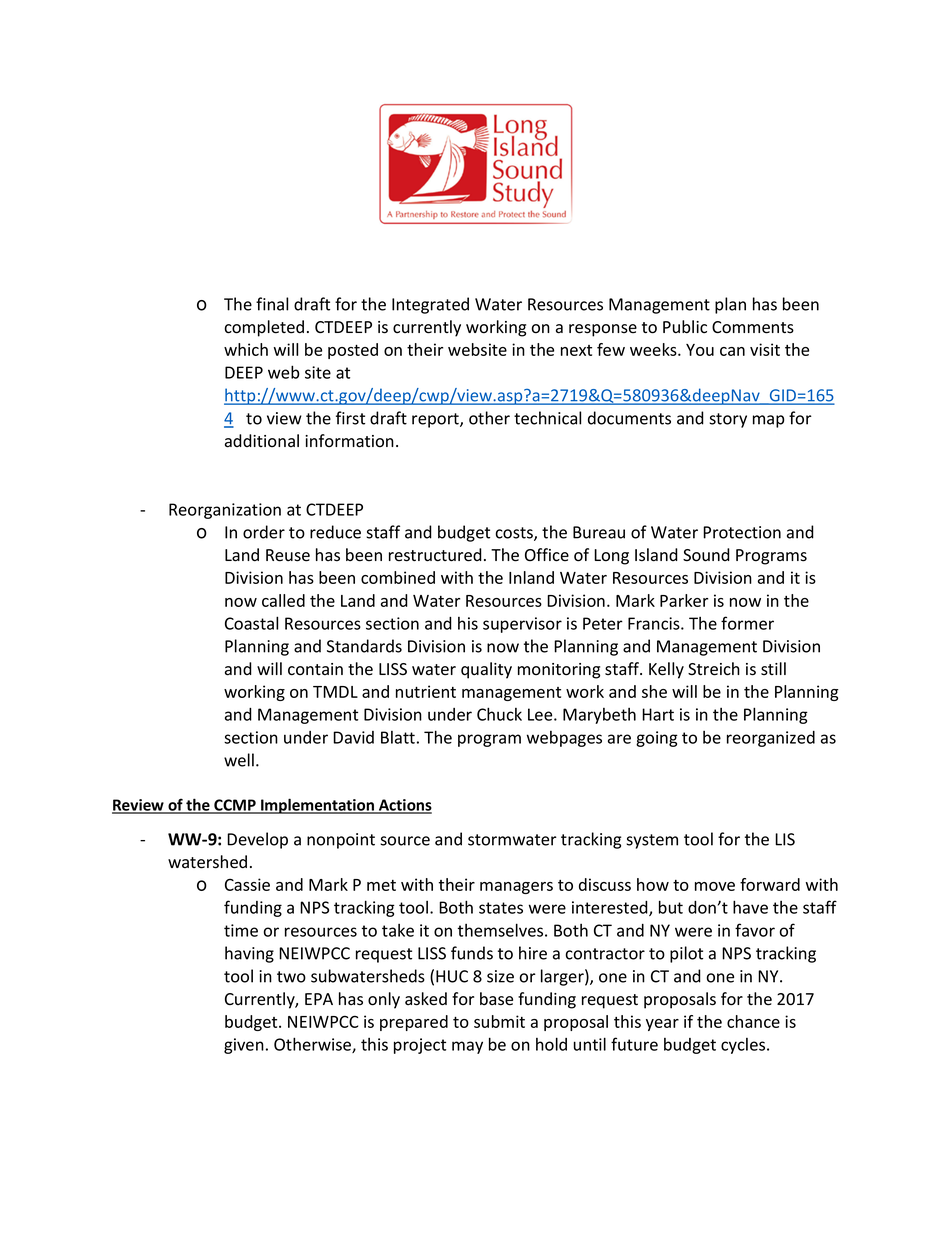  What do you see at coordinates (430, 305) in the screenshot?
I see `Integrated` at bounding box center [430, 305].
